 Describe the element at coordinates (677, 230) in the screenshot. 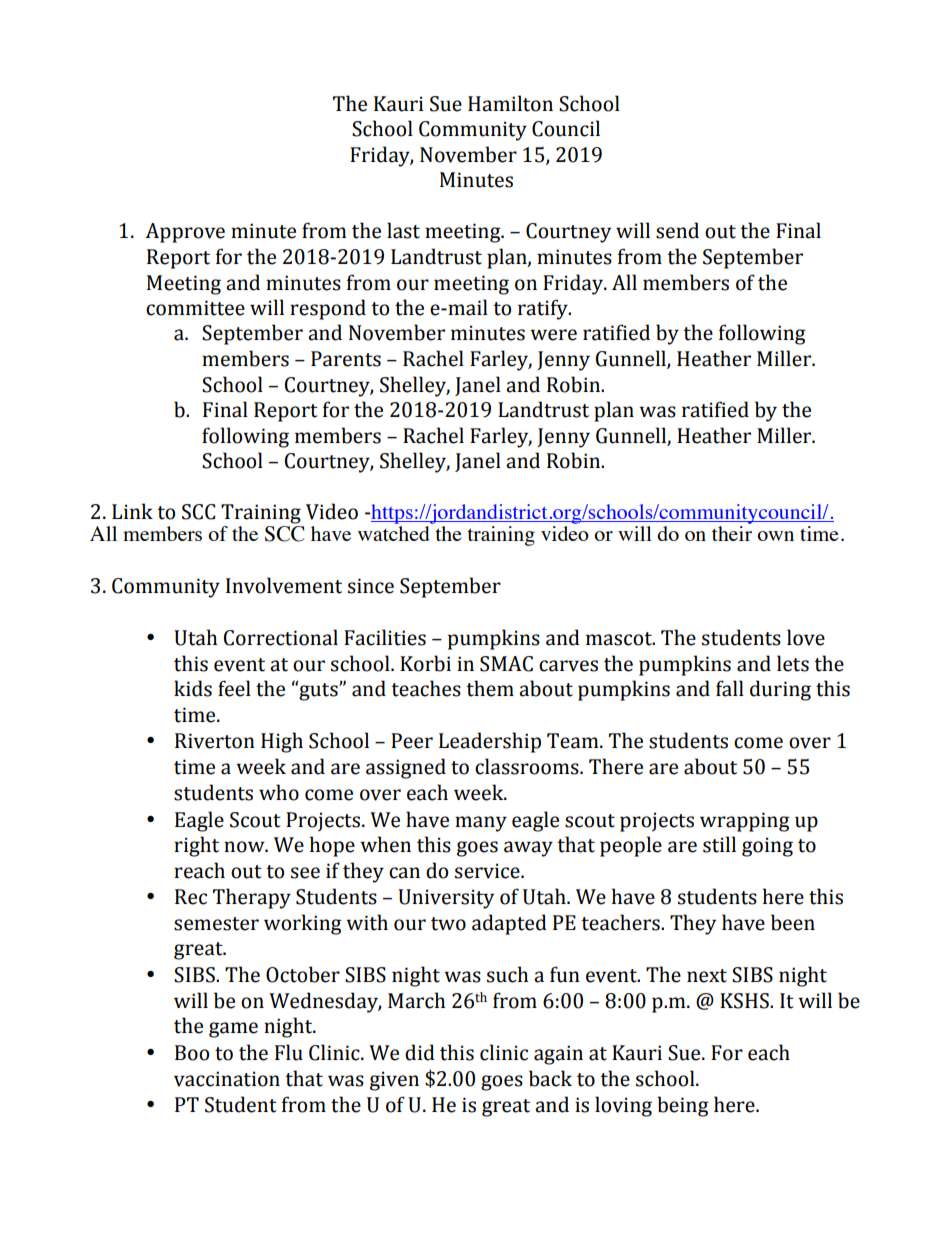

I see `send` at that location.
